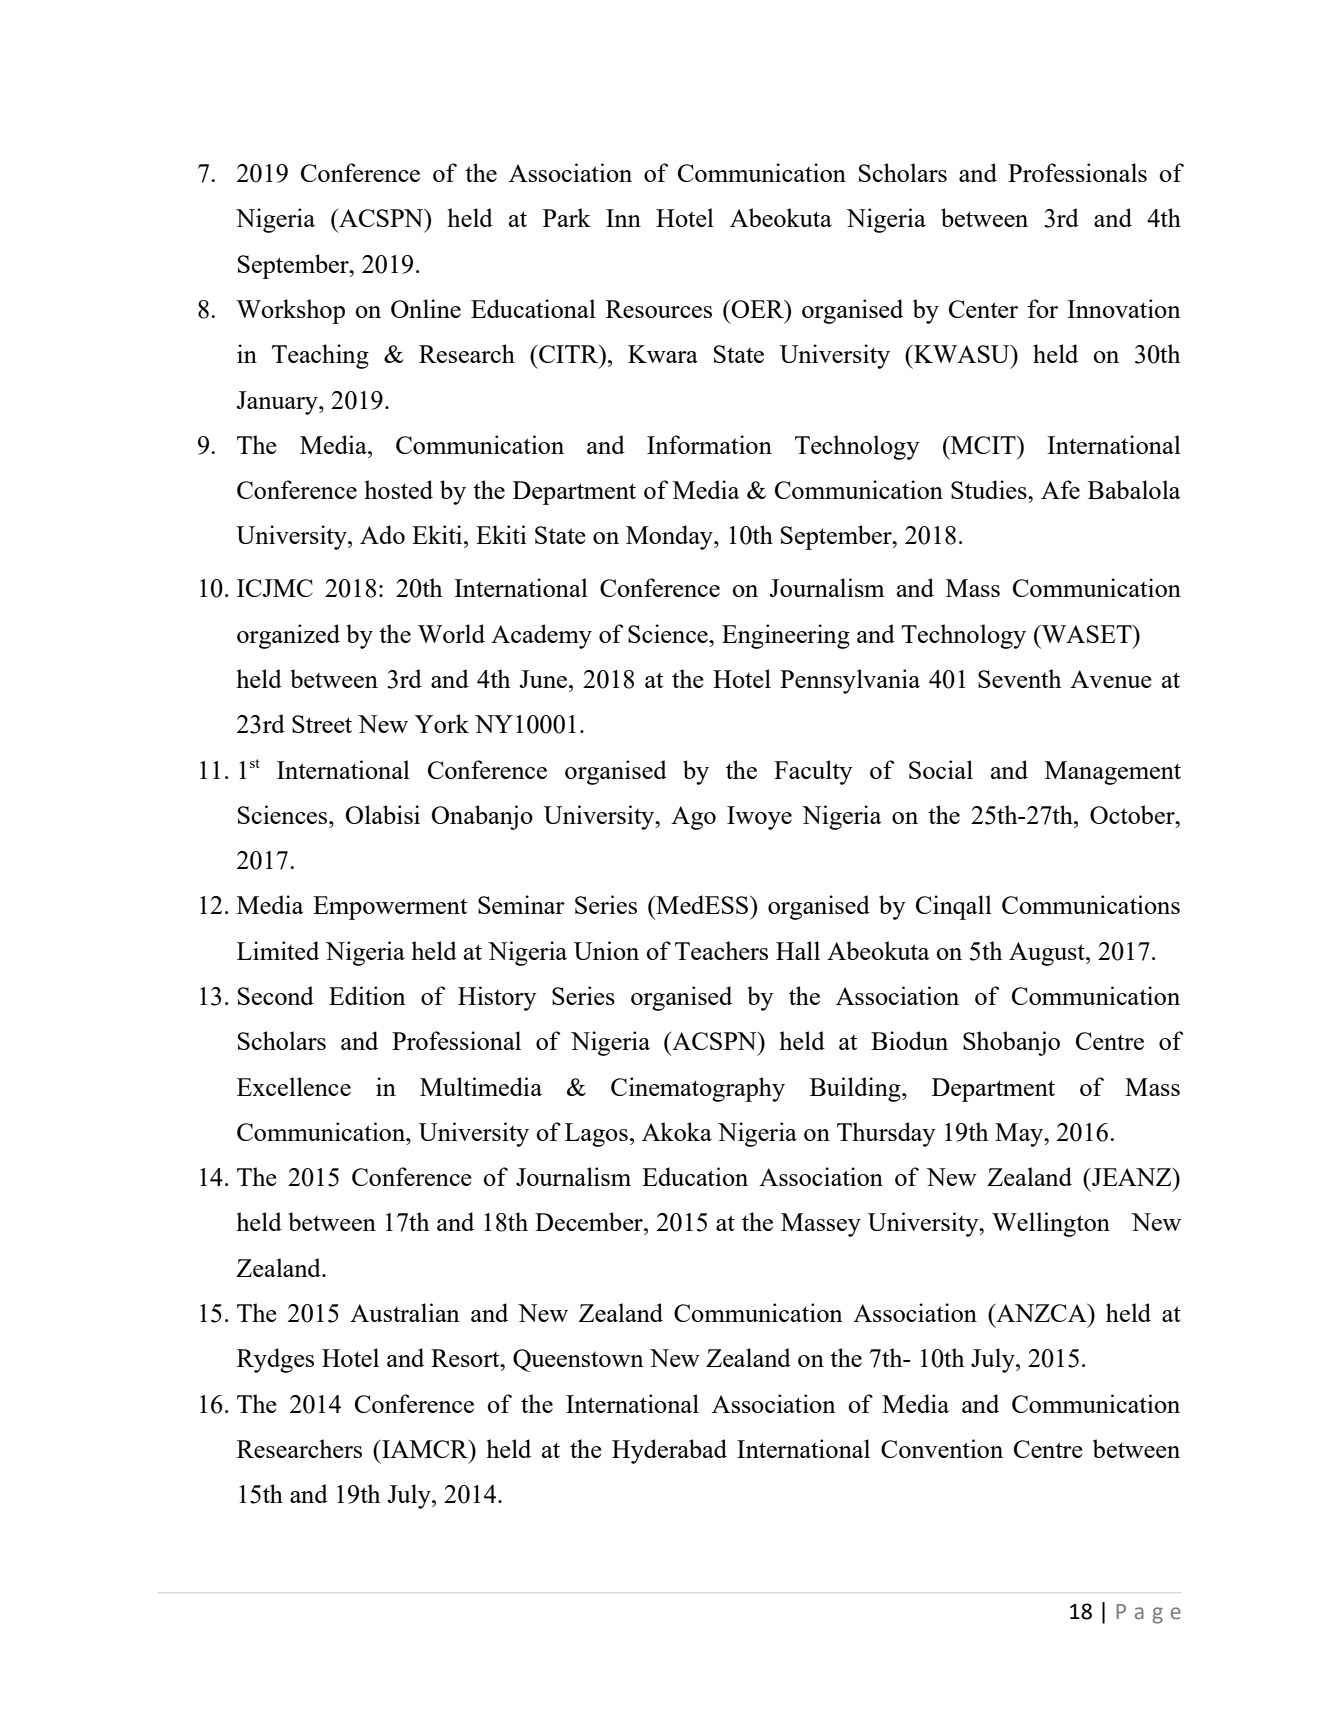 This image has width=1339, height=1733. Describe the element at coordinates (698, 1089) in the image. I see `Cinematography` at that location.
